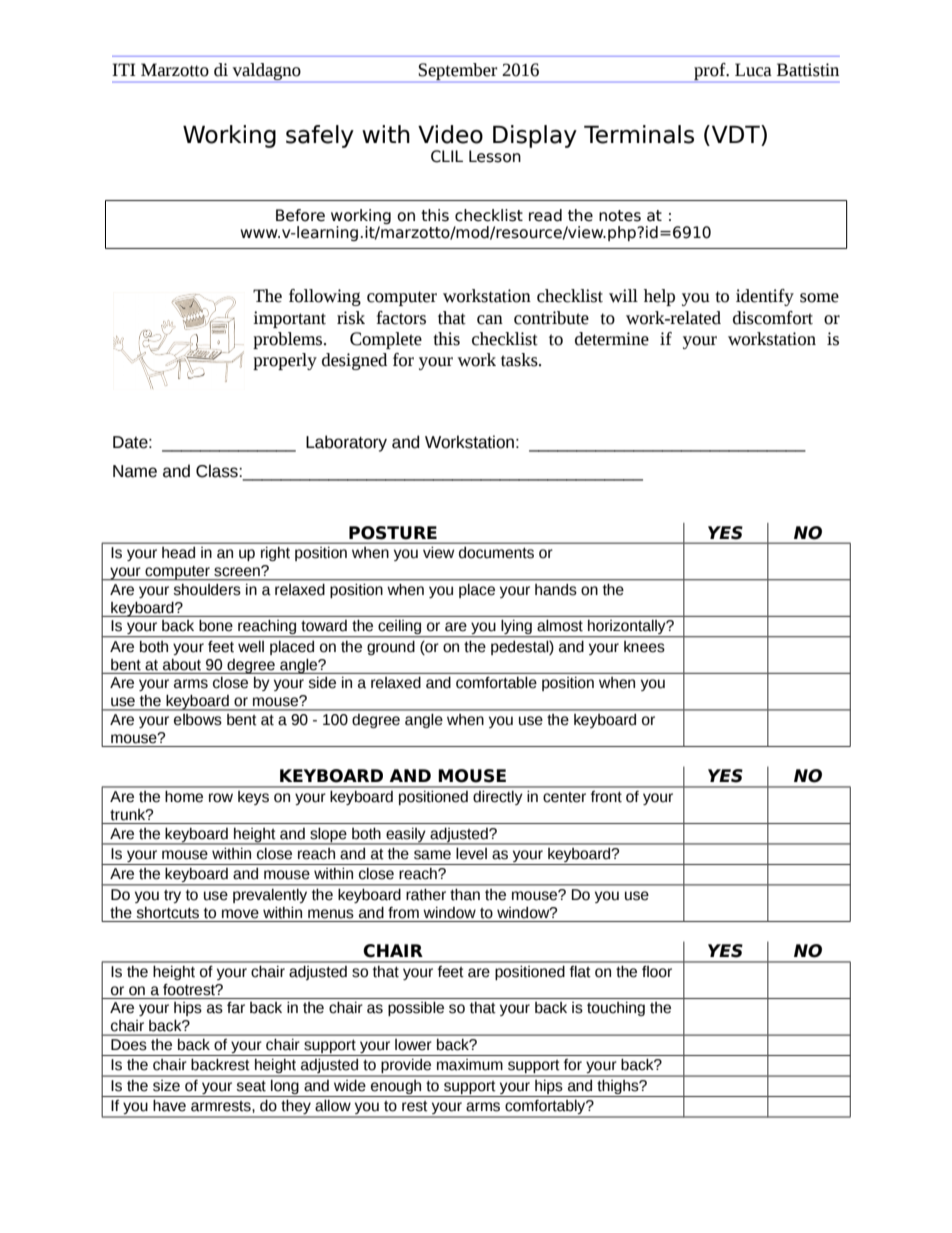  I want to click on Luca, so click(753, 70).
